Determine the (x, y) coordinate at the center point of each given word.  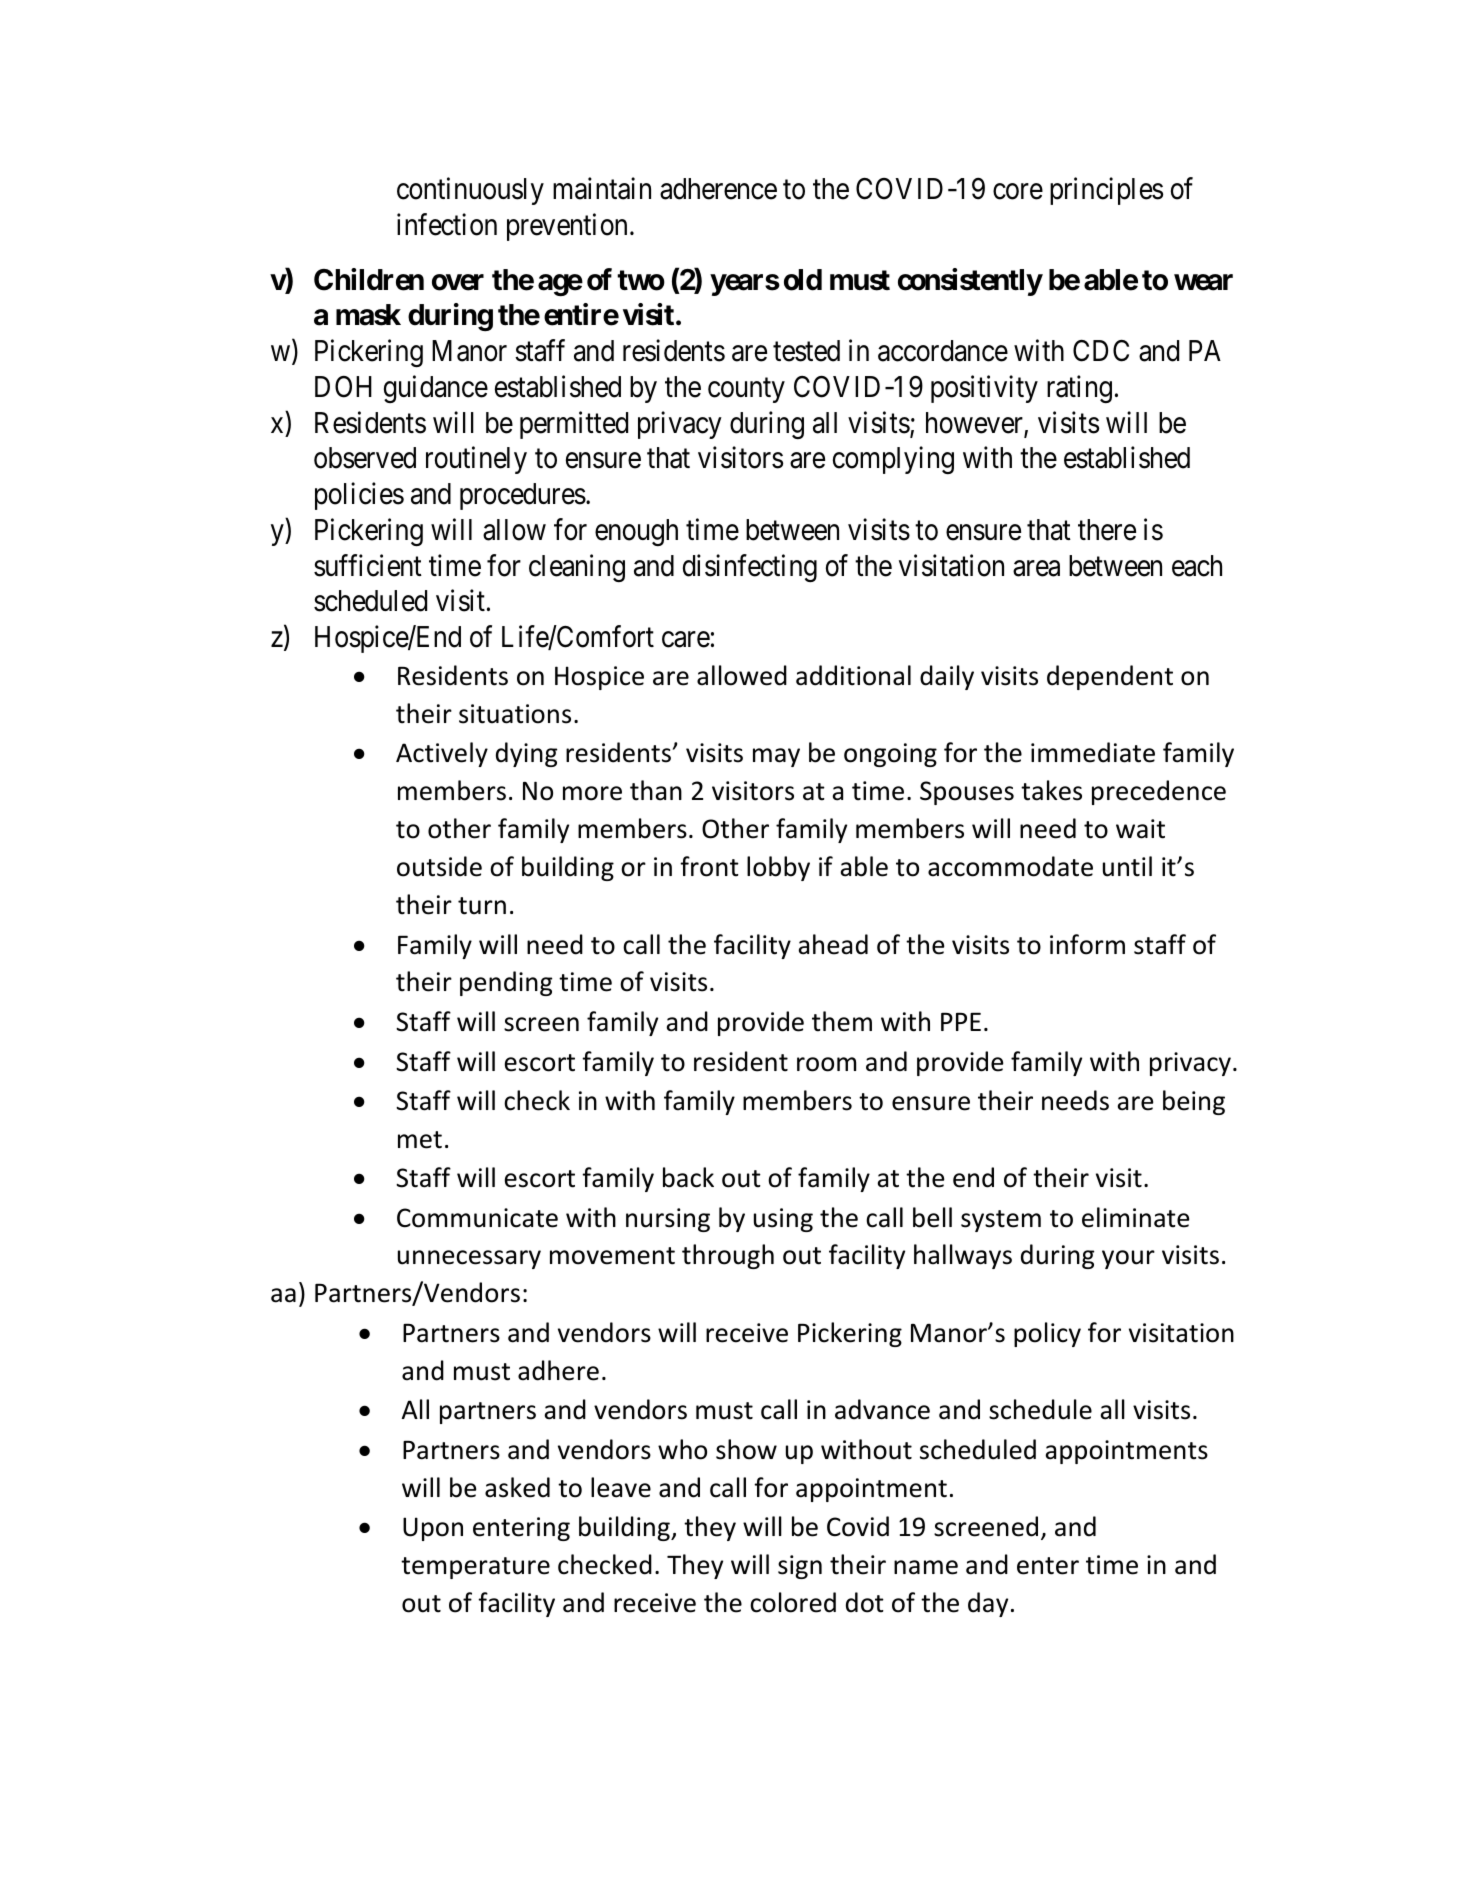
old (803, 280)
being (1194, 1102)
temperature (475, 1568)
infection (447, 224)
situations (515, 714)
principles (1106, 191)
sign (800, 1567)
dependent (1110, 677)
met (420, 1140)
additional (853, 675)
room (826, 1064)
